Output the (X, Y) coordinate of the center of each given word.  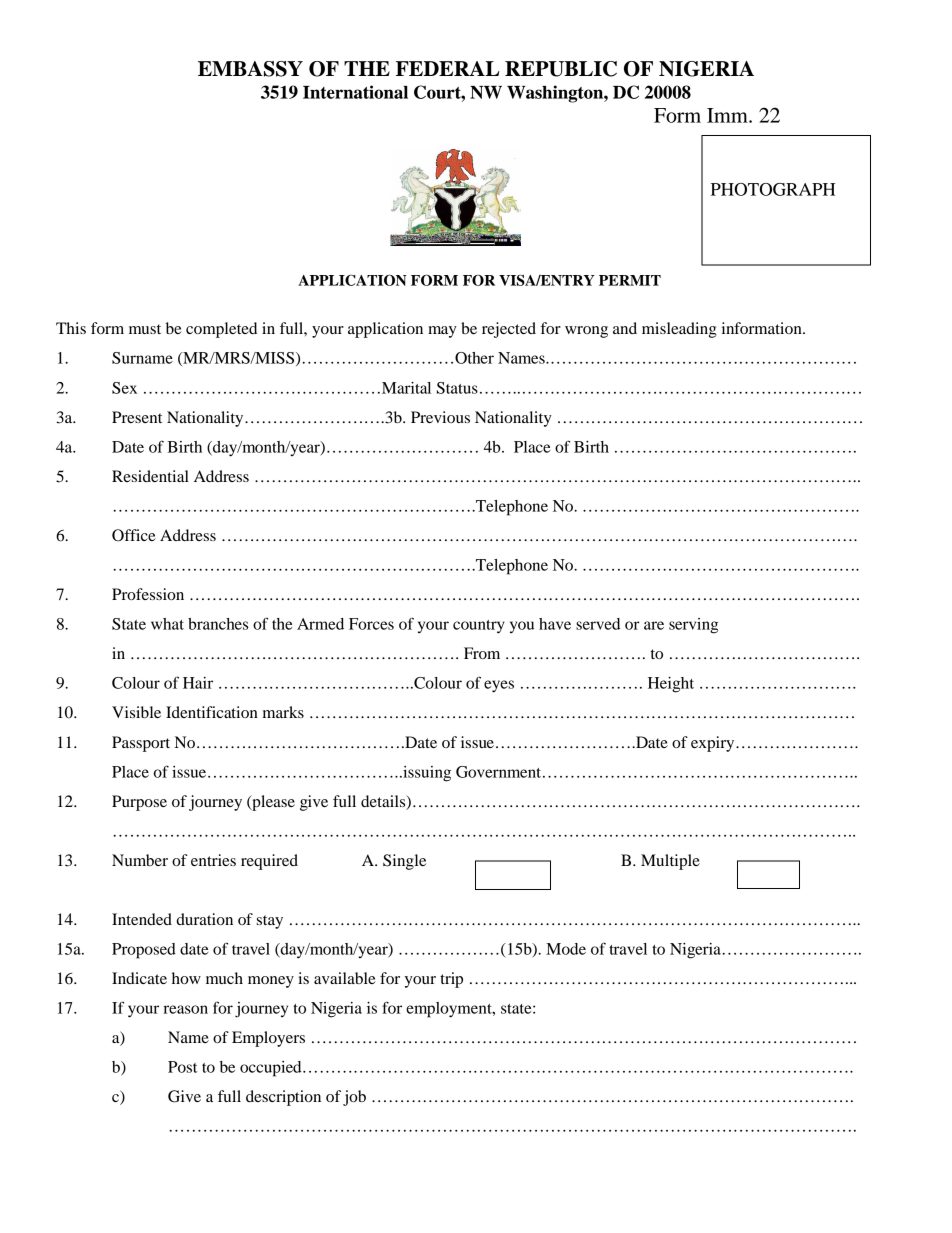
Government (500, 772)
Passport (141, 744)
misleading (679, 330)
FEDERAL (448, 68)
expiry (714, 744)
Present (137, 417)
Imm (728, 115)
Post (182, 1067)
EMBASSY (250, 69)
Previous (440, 417)
